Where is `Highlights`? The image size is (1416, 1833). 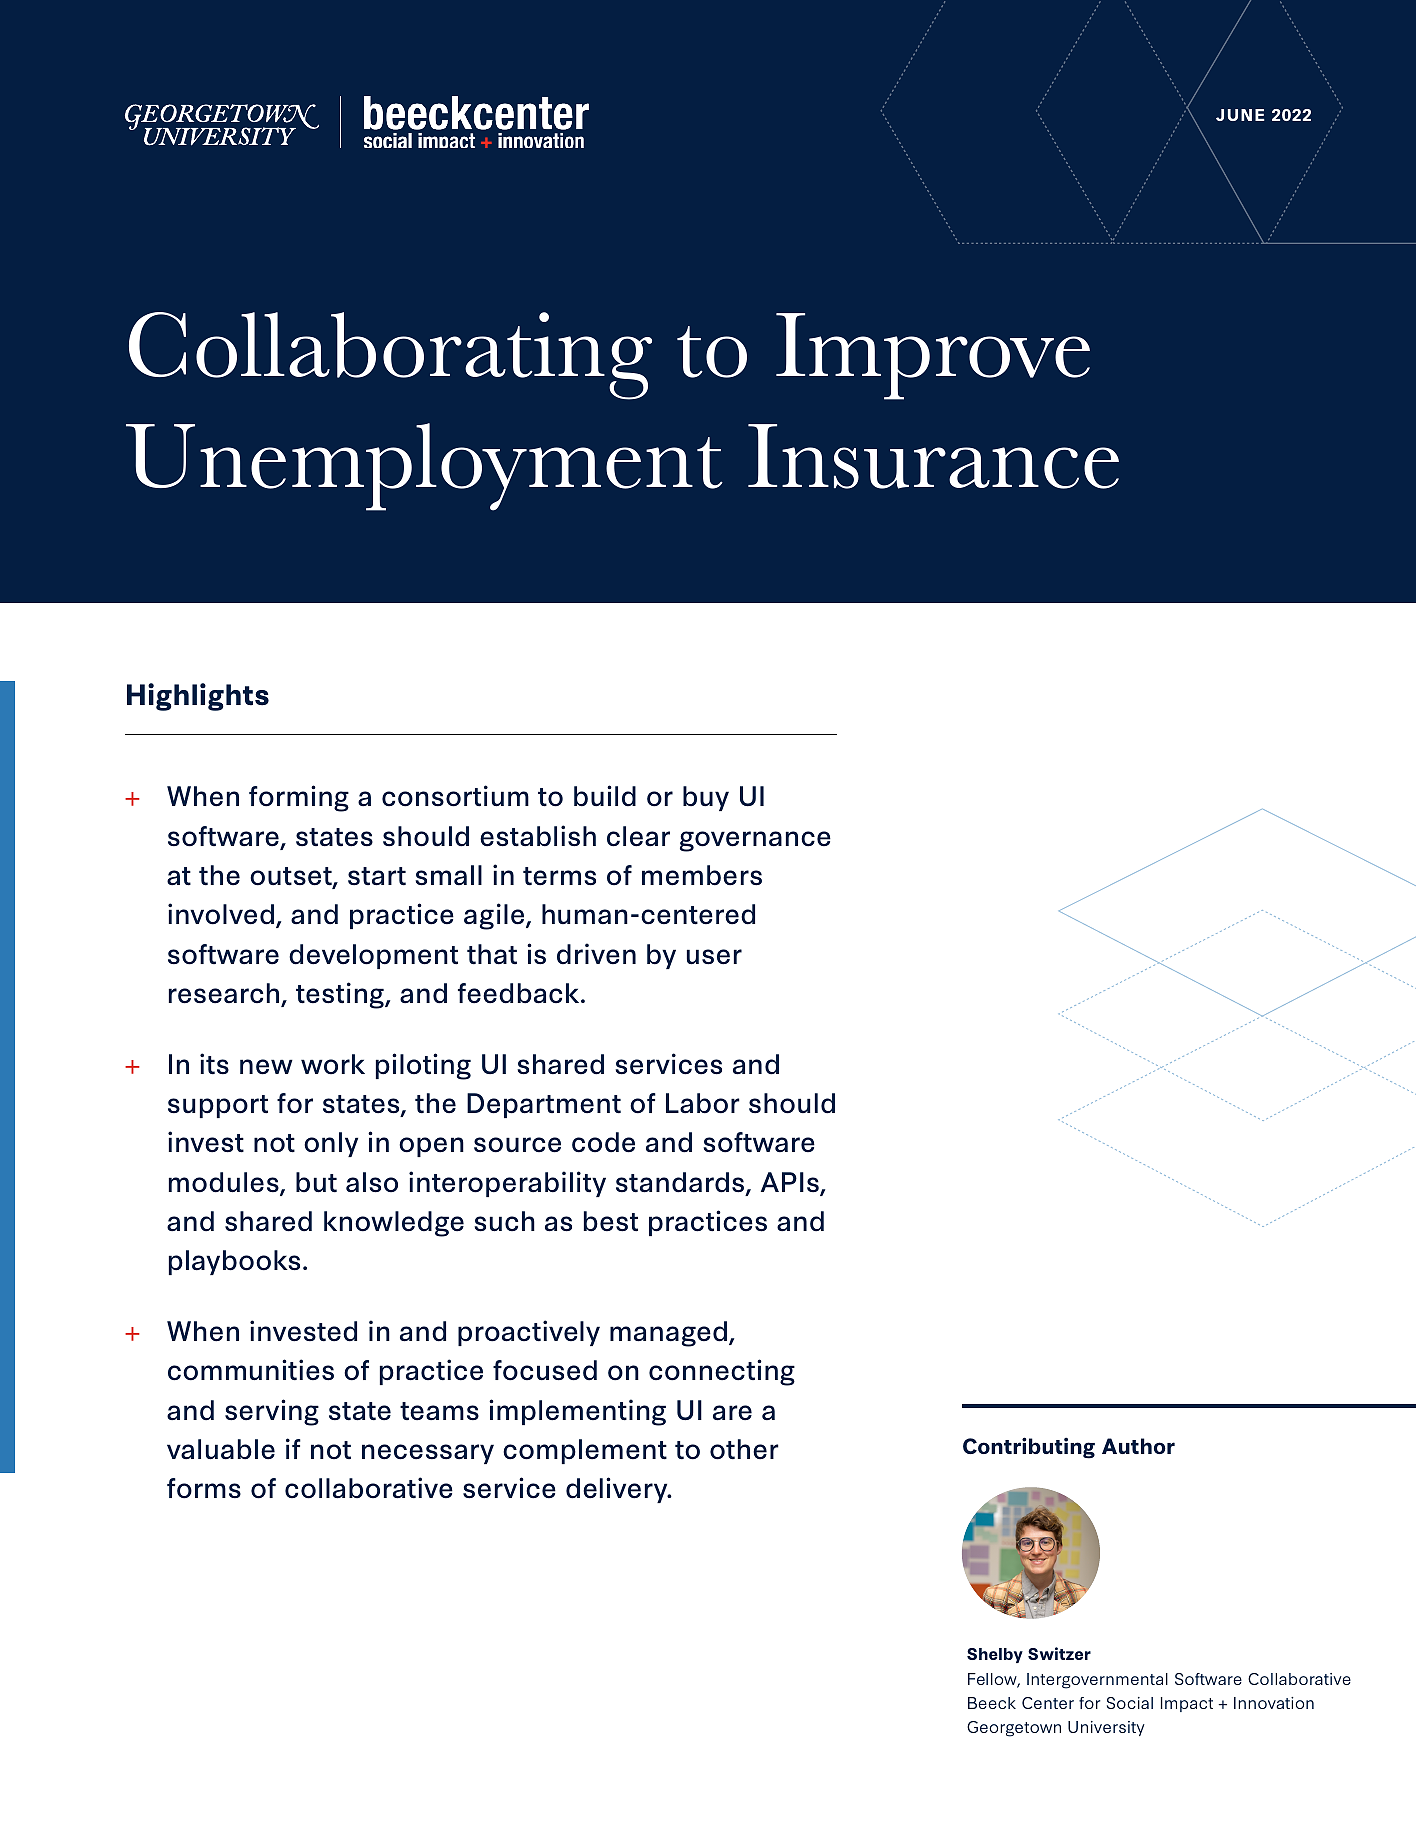
Highlights is located at coordinates (198, 697).
